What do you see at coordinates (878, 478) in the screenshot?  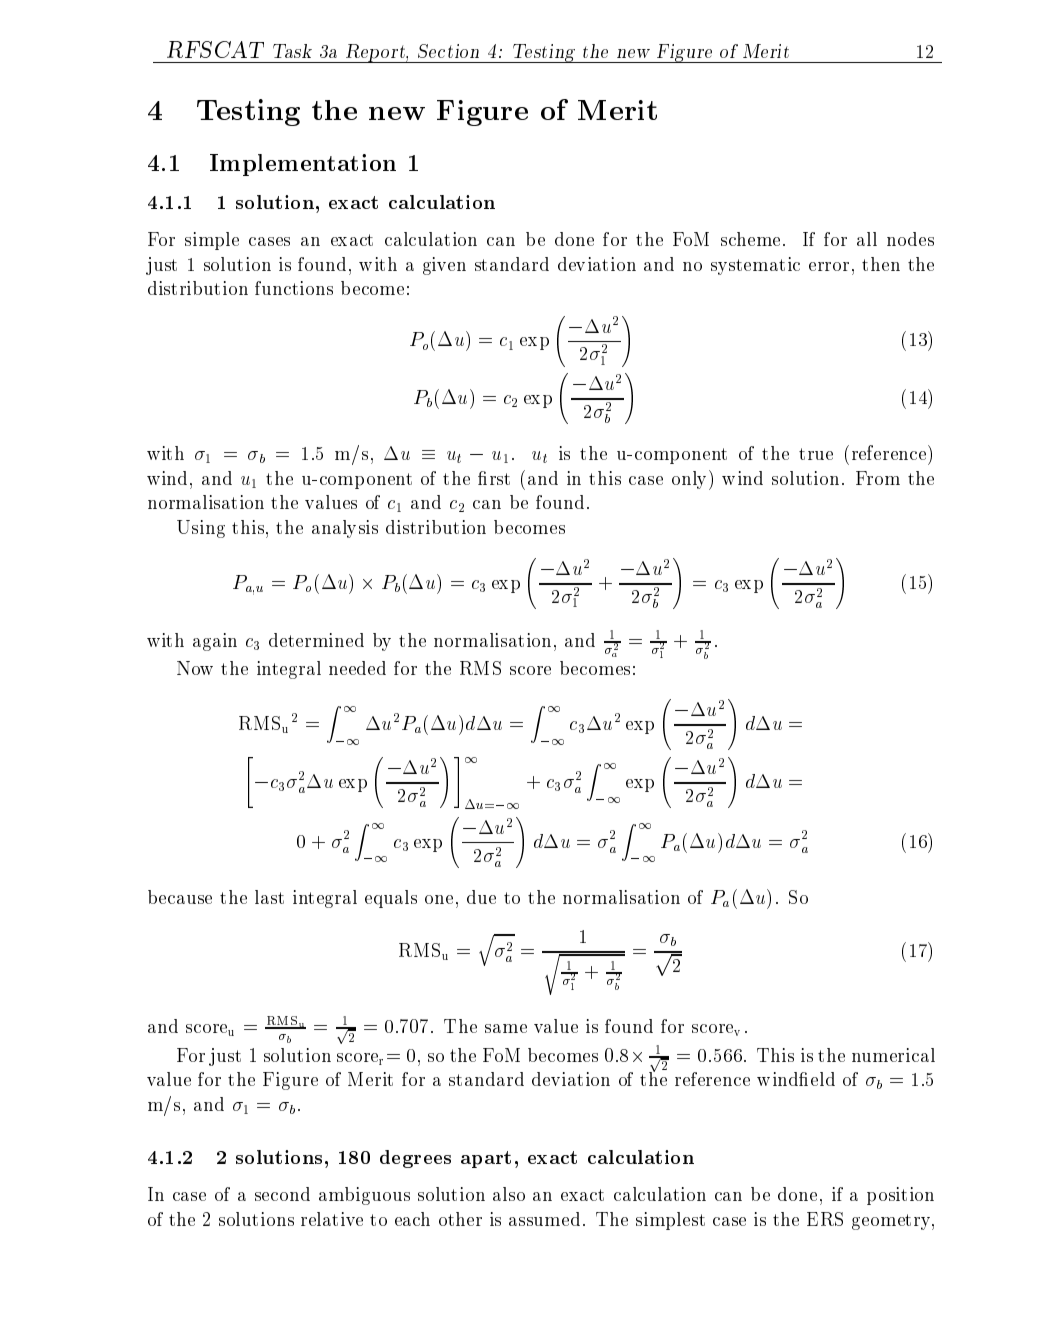 I see `From` at bounding box center [878, 478].
